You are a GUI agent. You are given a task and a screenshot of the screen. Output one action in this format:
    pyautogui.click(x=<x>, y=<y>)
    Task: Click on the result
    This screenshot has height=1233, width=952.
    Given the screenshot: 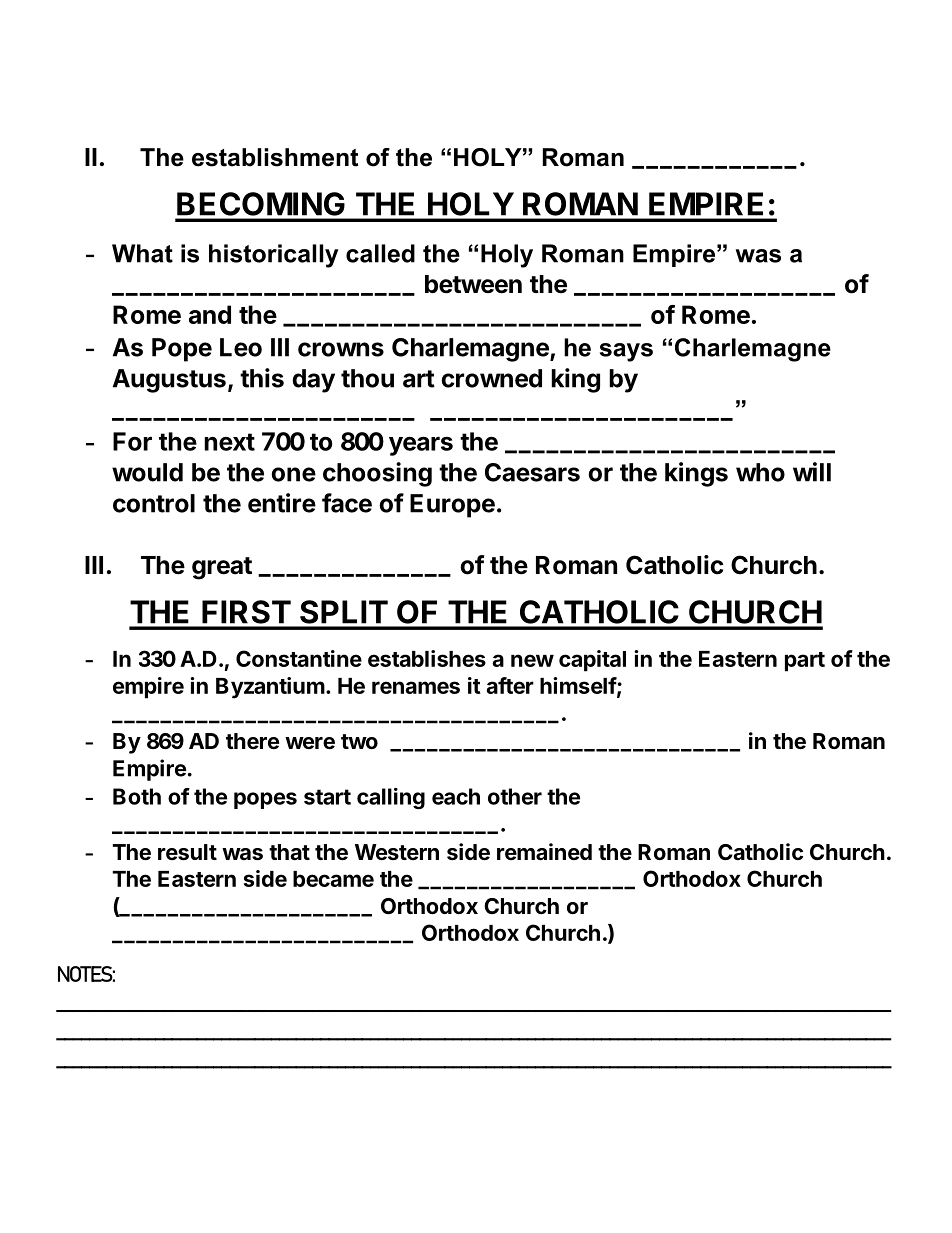 What is the action you would take?
    pyautogui.click(x=187, y=852)
